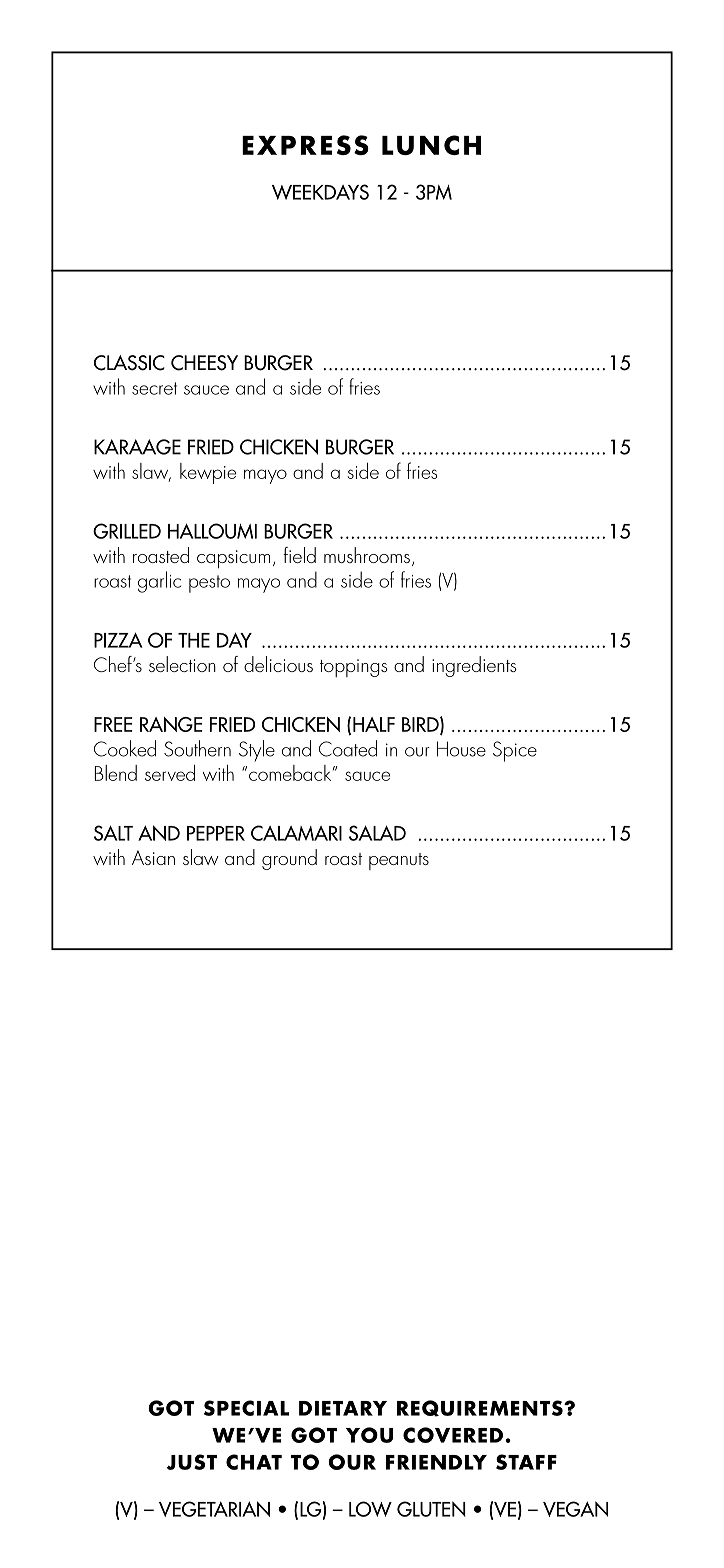  I want to click on STAFF, so click(526, 1462).
